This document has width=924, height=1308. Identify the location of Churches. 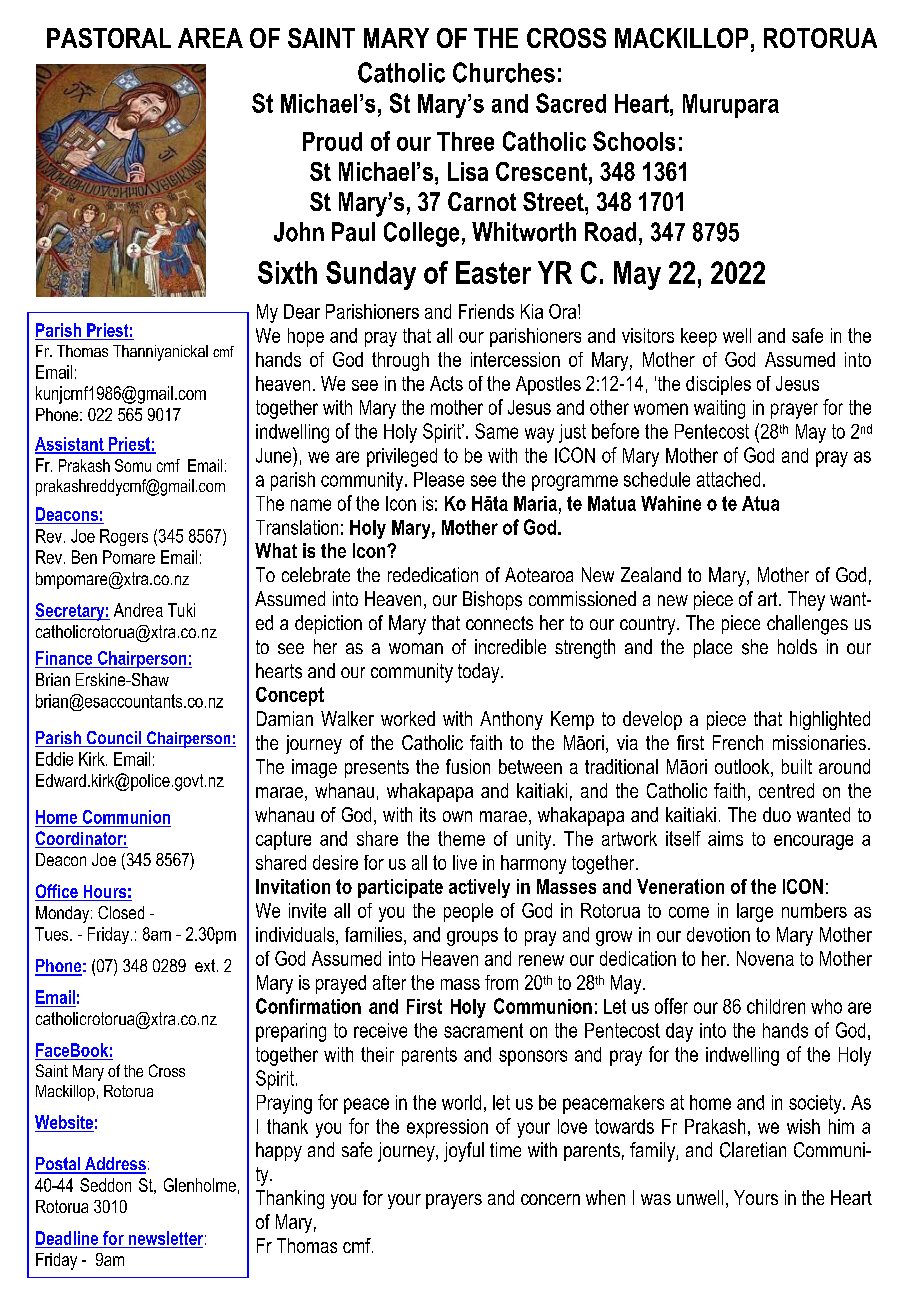
(504, 72).
